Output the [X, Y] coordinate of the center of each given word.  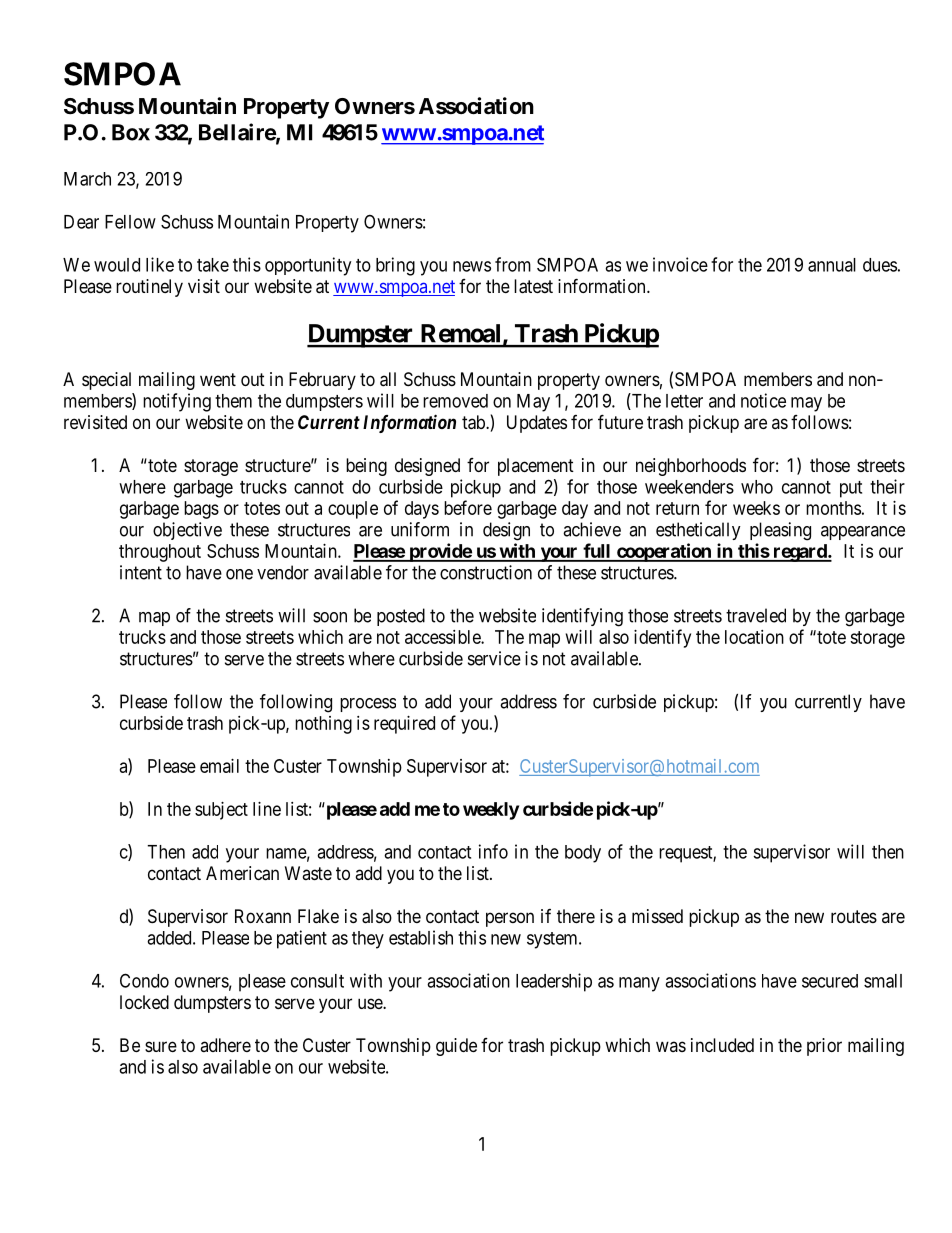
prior [824, 1047]
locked [144, 1002]
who [757, 487]
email [219, 766]
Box [131, 132]
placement [536, 467]
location [754, 637]
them [233, 401]
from [513, 264]
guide [456, 1047]
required [404, 725]
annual [832, 265]
